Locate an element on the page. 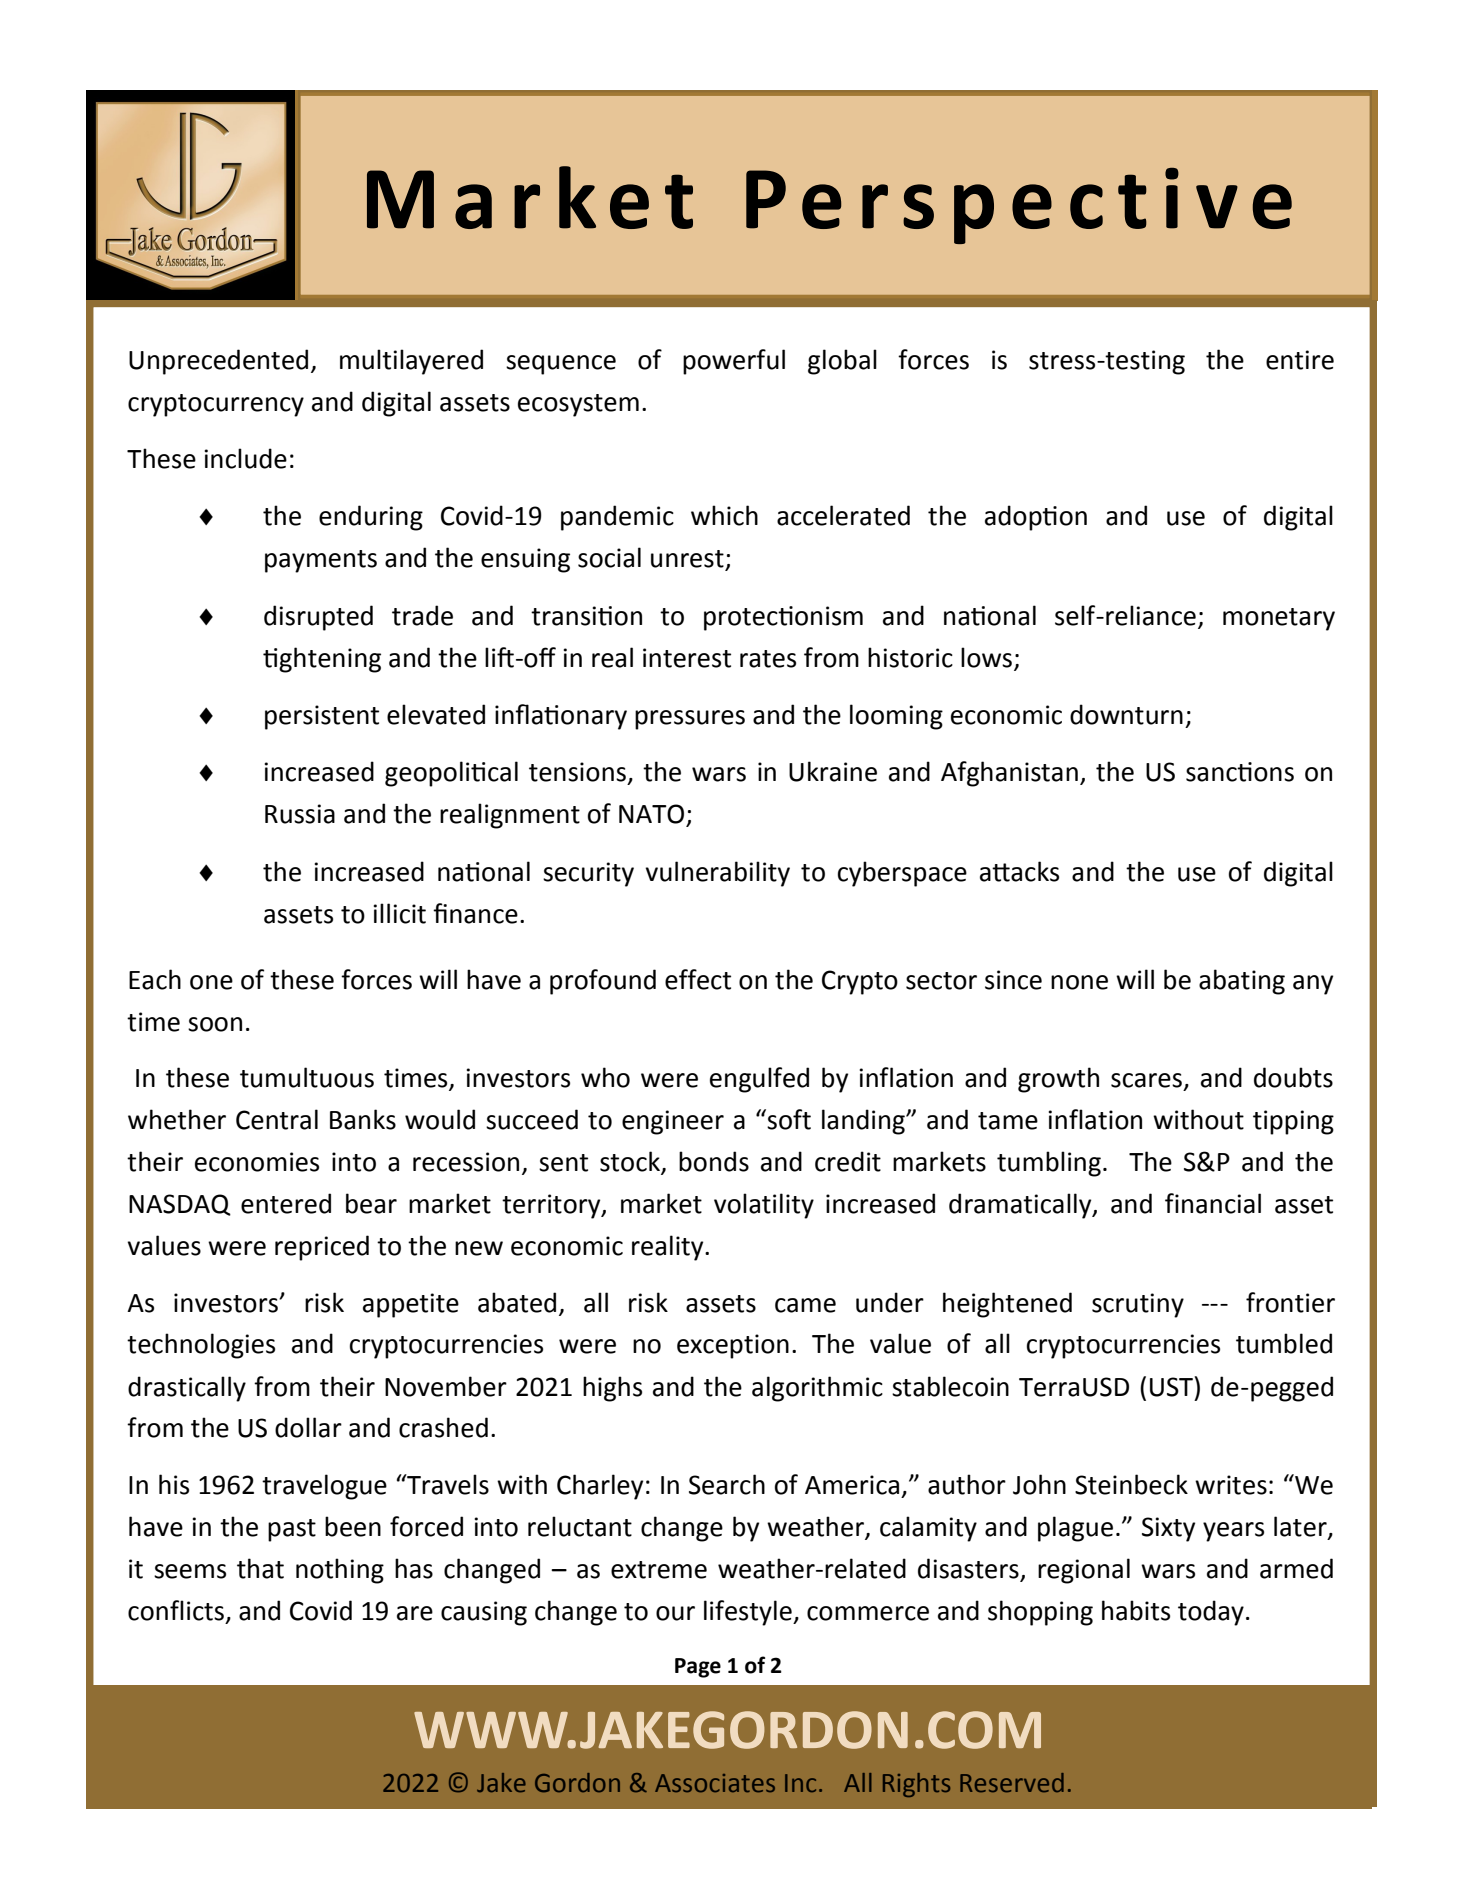  illicit is located at coordinates (400, 913).
